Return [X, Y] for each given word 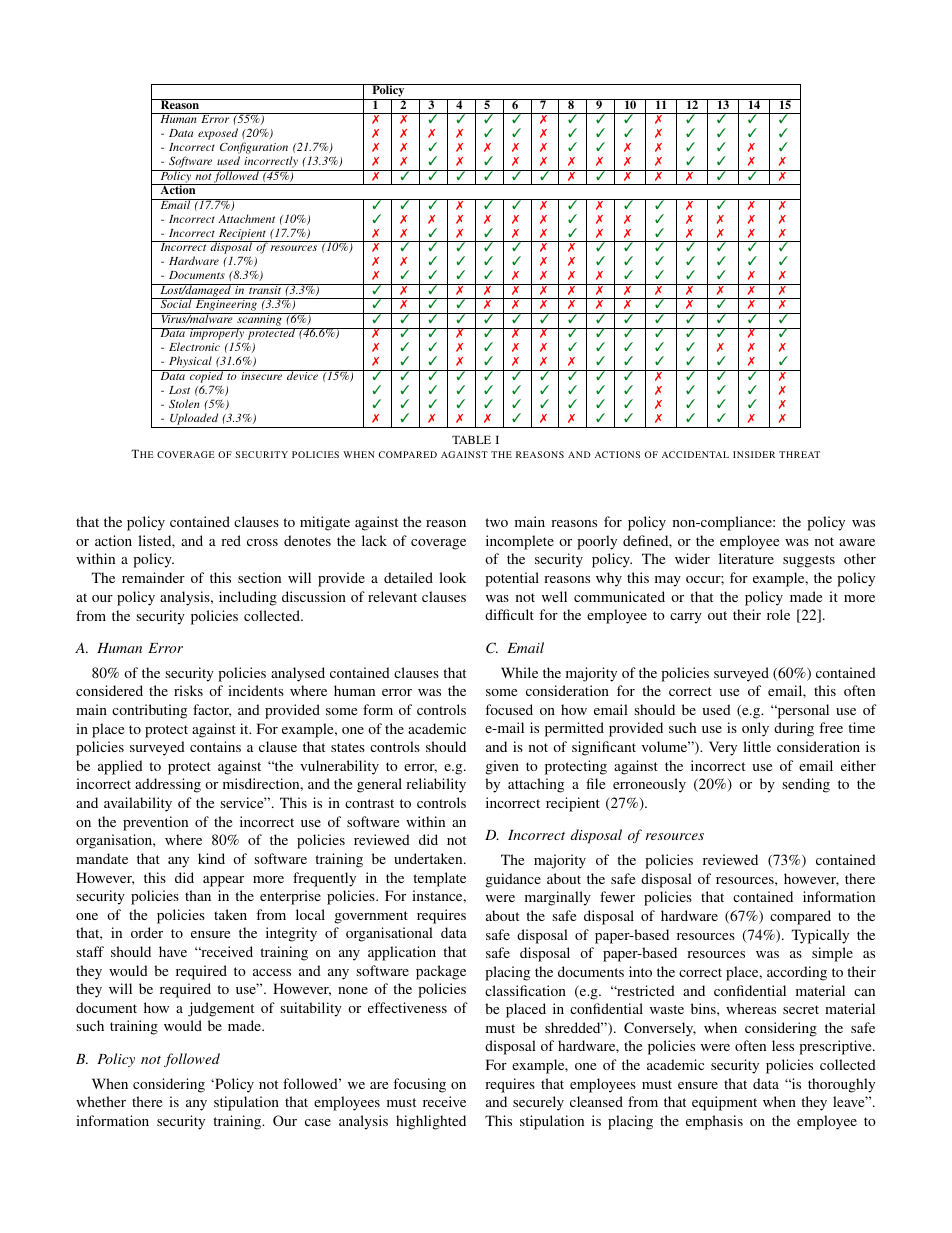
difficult [509, 614]
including [248, 598]
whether [101, 1101]
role [778, 614]
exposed [218, 134]
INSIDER [754, 454]
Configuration [254, 149]
